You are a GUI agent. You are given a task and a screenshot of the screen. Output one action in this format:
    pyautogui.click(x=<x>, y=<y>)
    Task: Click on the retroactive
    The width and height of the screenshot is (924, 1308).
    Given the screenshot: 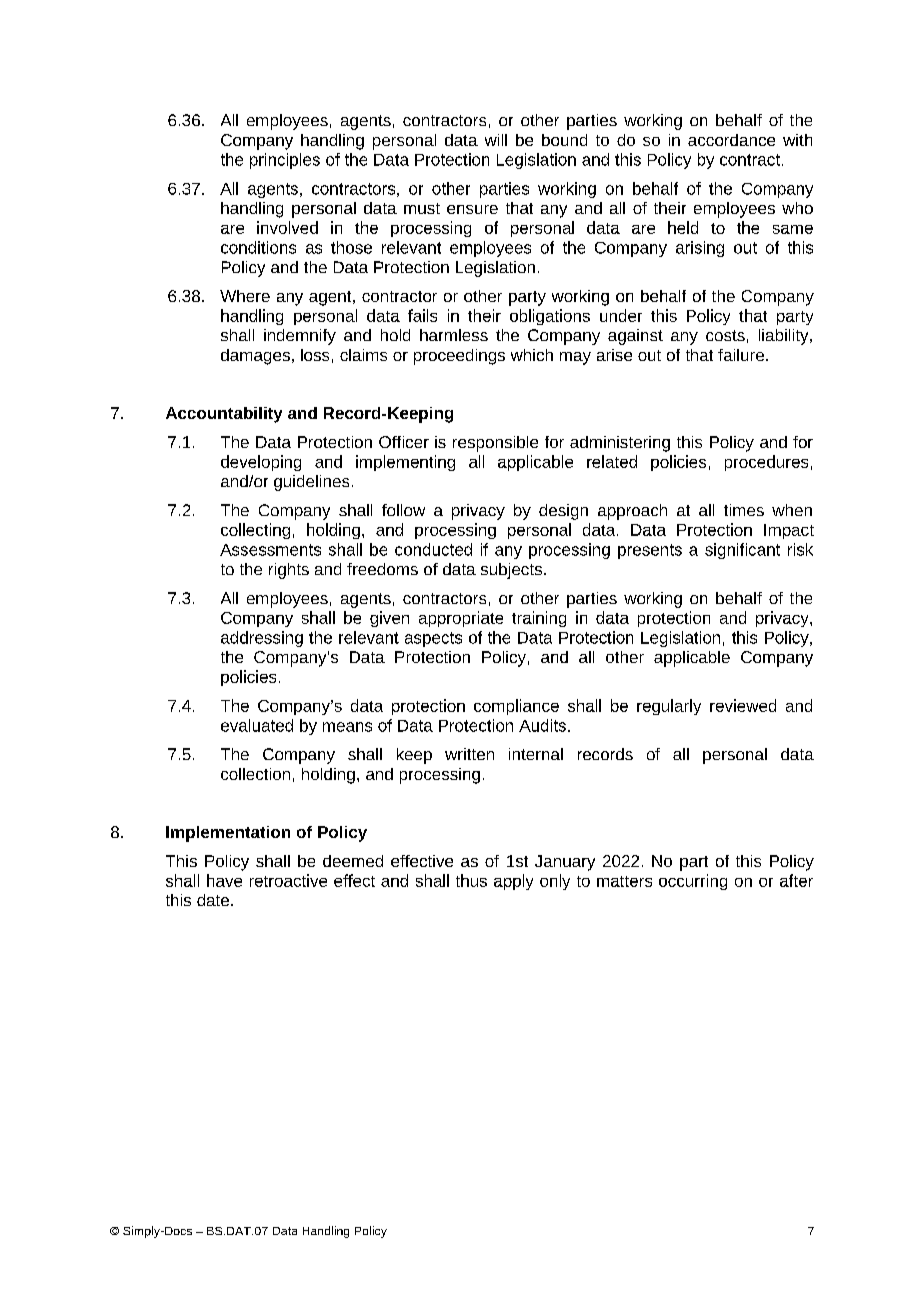 What is the action you would take?
    pyautogui.click(x=288, y=880)
